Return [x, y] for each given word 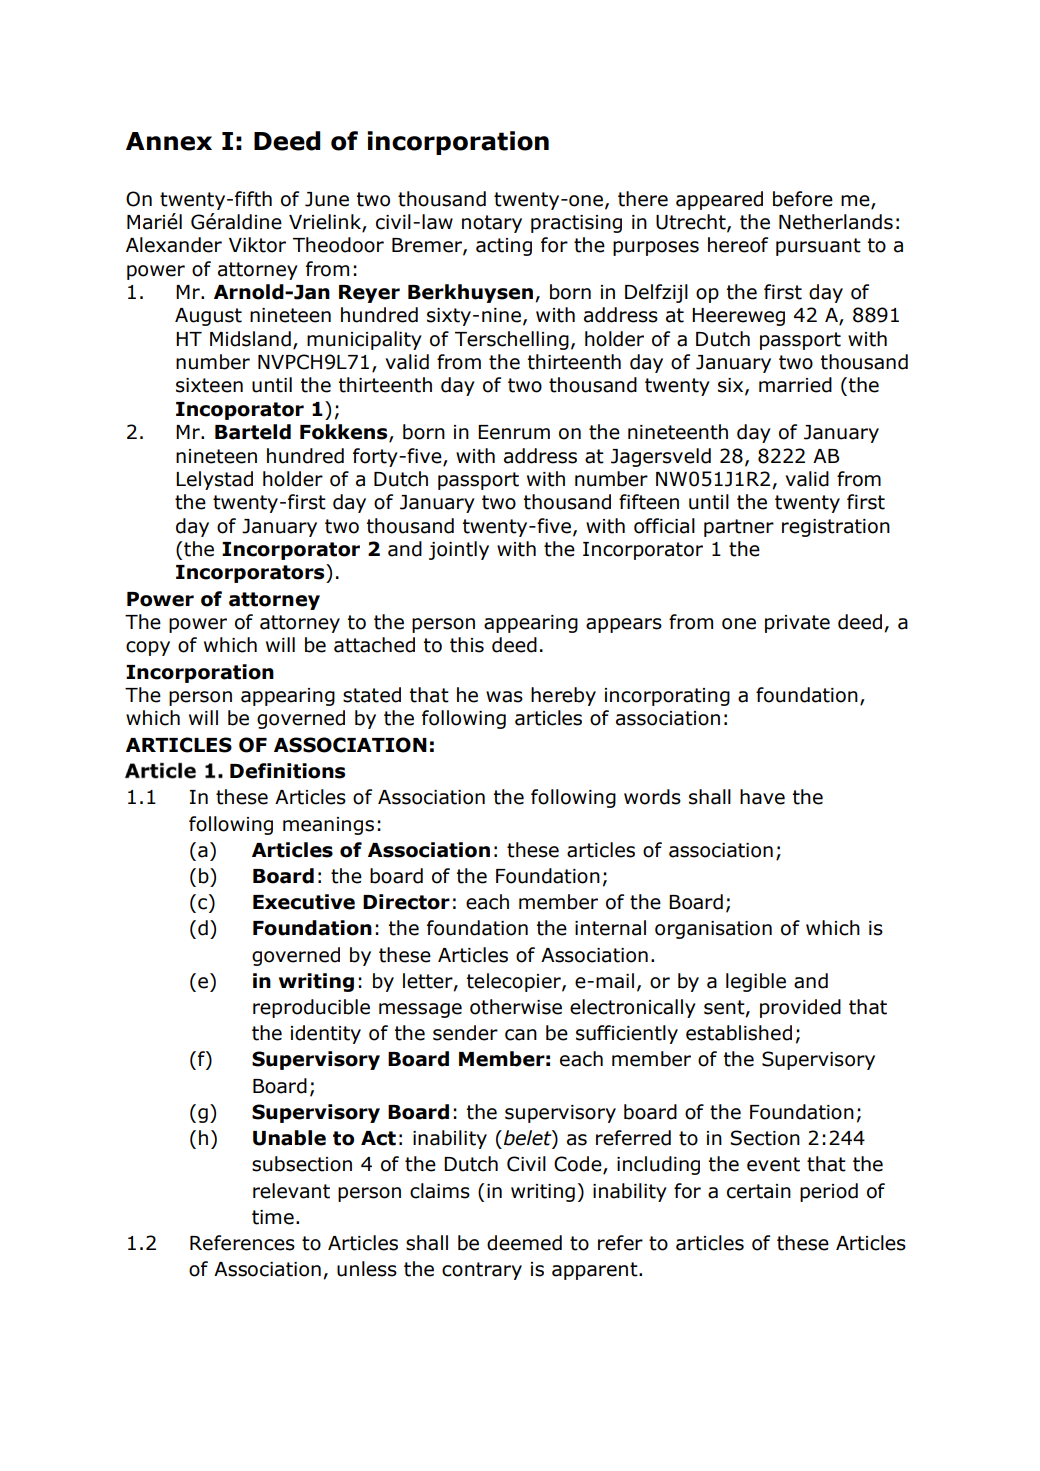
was [504, 697]
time [273, 1217]
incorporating [667, 697]
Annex [169, 141]
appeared [719, 200]
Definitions [287, 771]
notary [492, 224]
